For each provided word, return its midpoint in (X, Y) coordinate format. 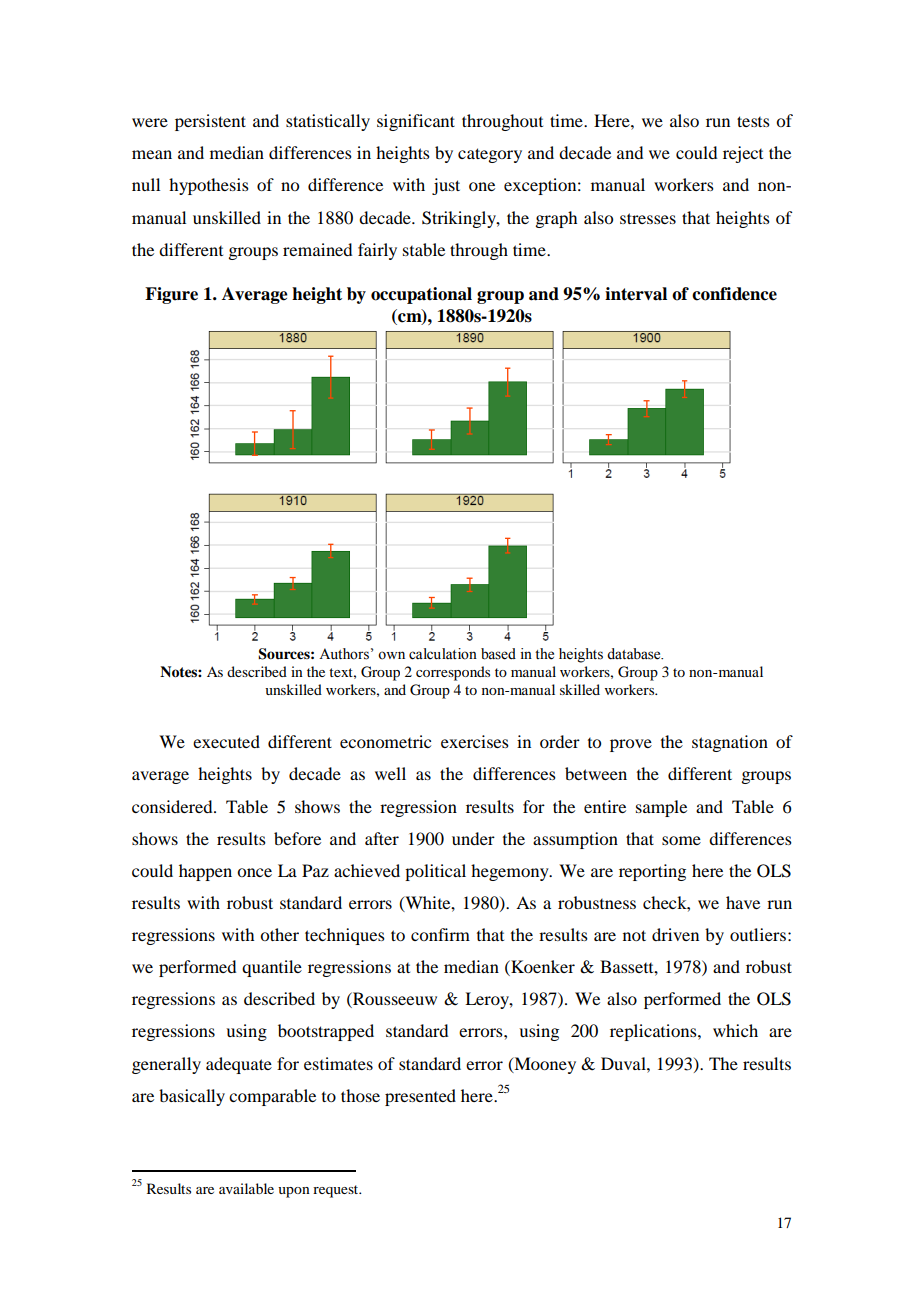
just (446, 186)
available (246, 1188)
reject (743, 154)
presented (420, 1097)
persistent (210, 122)
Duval (624, 1063)
